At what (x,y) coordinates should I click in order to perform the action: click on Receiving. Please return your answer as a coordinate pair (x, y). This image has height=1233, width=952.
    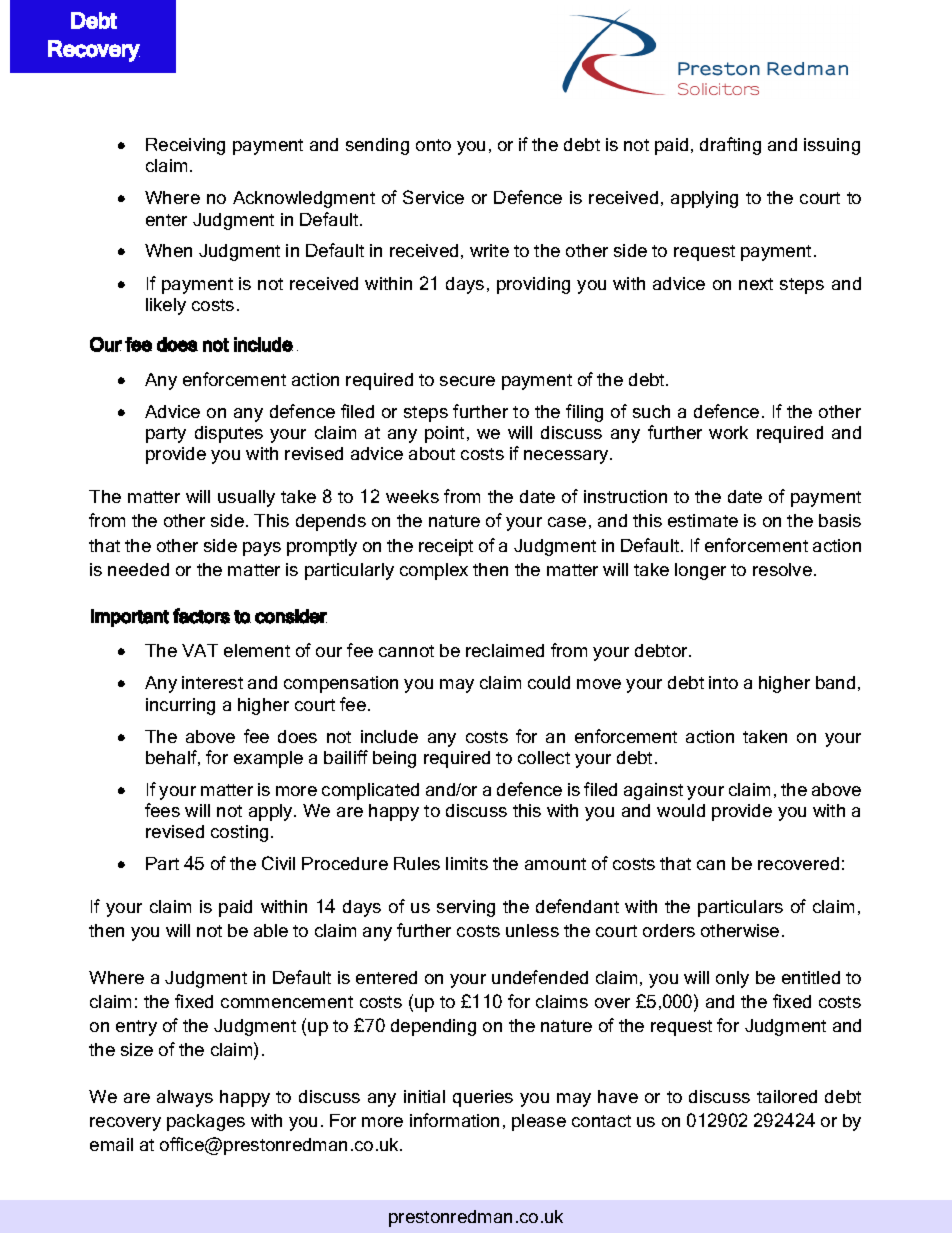
    Looking at the image, I should click on (185, 146).
